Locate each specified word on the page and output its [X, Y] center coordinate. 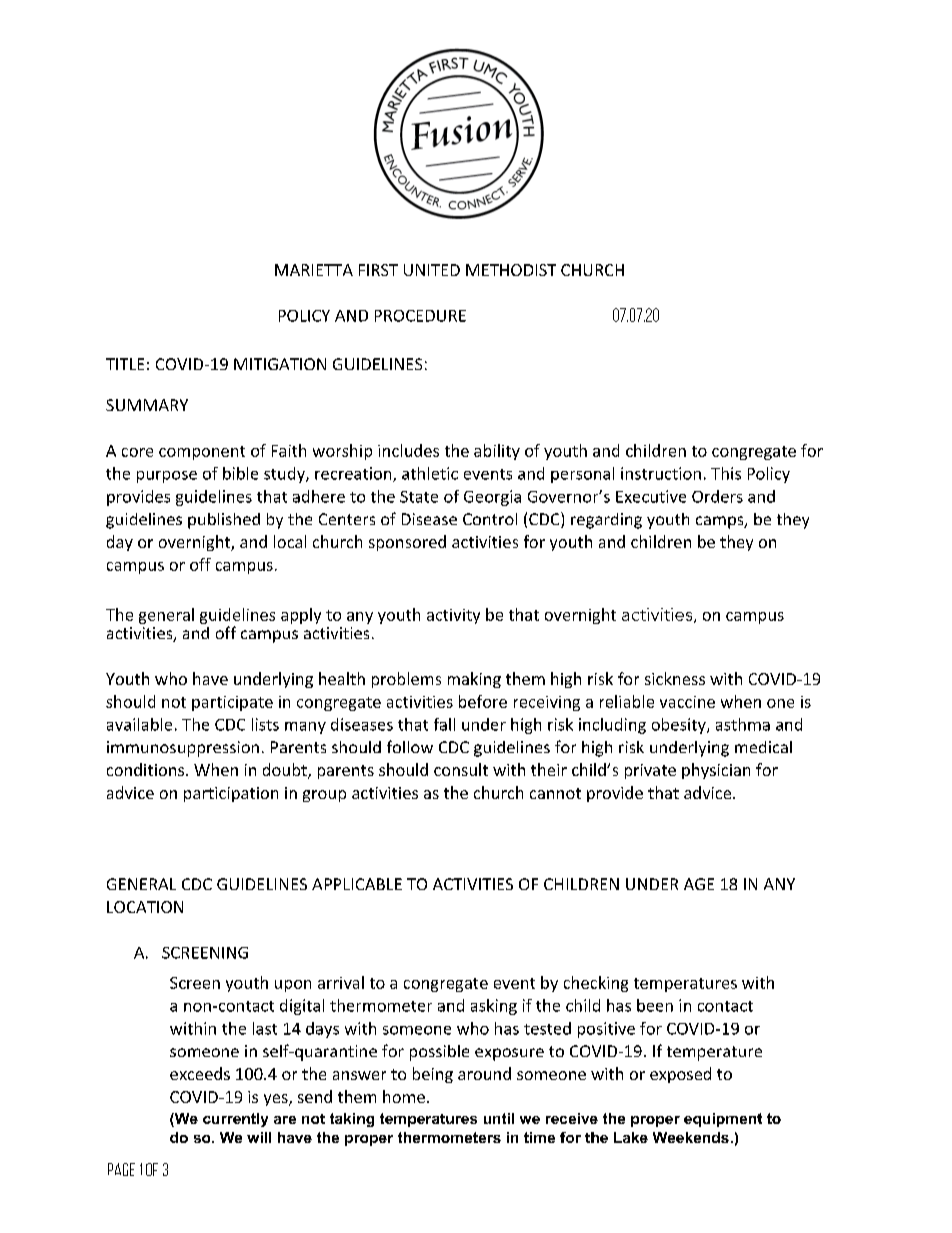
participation [231, 794]
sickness [675, 678]
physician [716, 771]
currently [235, 1120]
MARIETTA [314, 270]
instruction [661, 473]
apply [301, 616]
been [655, 1005]
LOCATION [145, 907]
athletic [430, 473]
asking [494, 1007]
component [202, 453]
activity [453, 616]
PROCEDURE [420, 316]
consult [461, 769]
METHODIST [511, 270]
